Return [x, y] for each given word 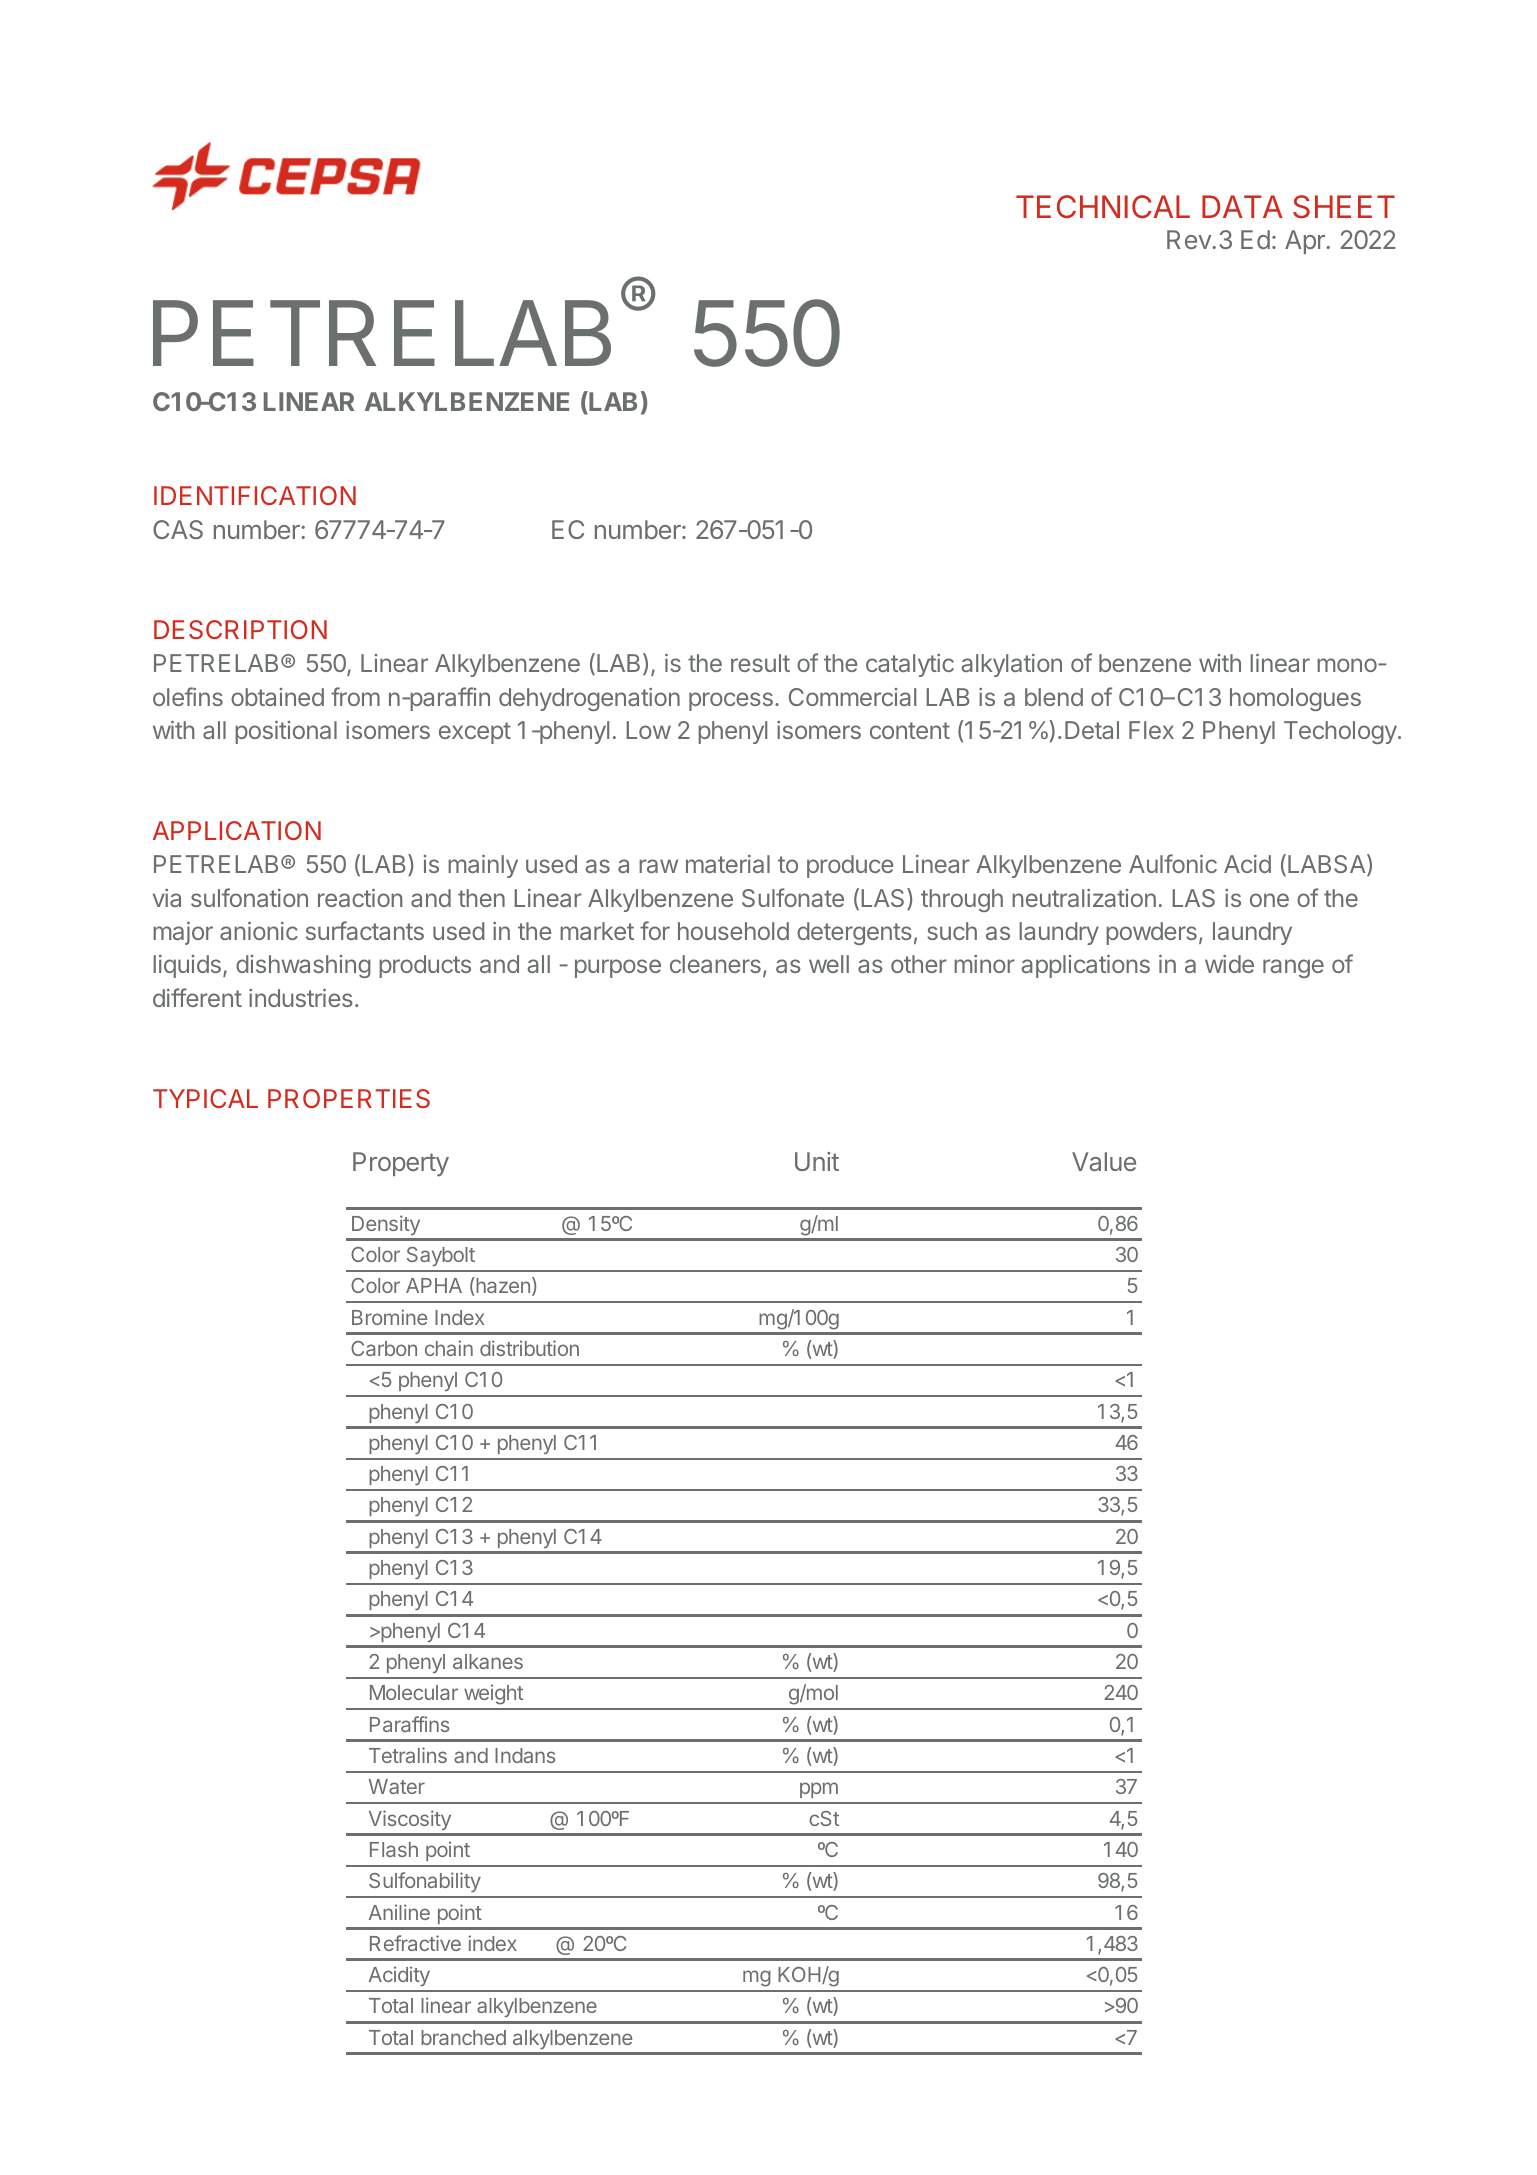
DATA [1242, 206]
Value [1104, 1161]
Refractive [415, 1943]
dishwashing [303, 966]
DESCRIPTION [240, 629]
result [760, 663]
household [733, 931]
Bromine [389, 1317]
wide [1229, 964]
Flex [1151, 730]
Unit [817, 1161]
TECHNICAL [1103, 206]
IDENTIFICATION [255, 495]
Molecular [414, 1692]
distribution [529, 1348]
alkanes [488, 1661]
